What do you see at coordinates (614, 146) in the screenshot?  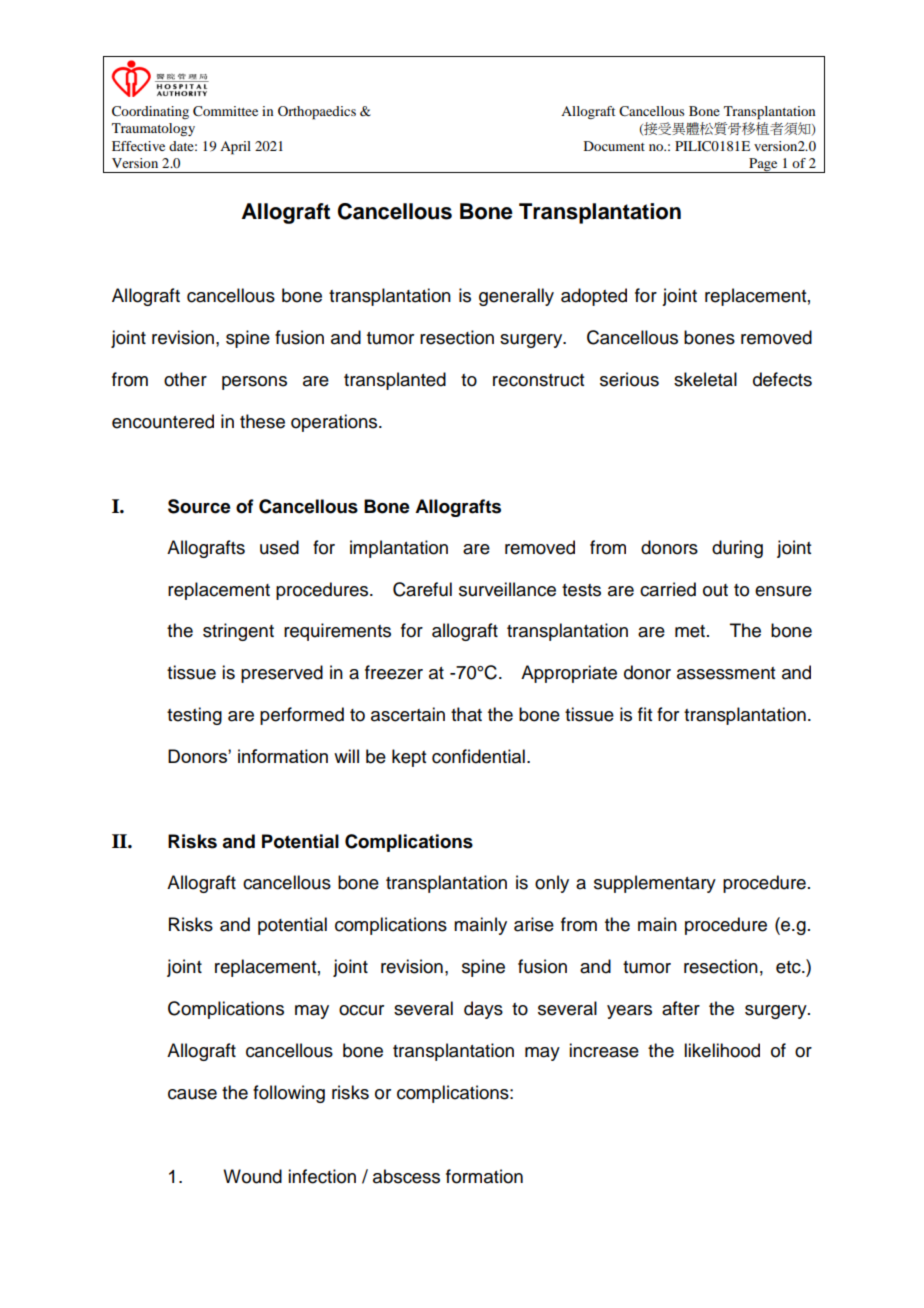 I see `Document` at bounding box center [614, 146].
